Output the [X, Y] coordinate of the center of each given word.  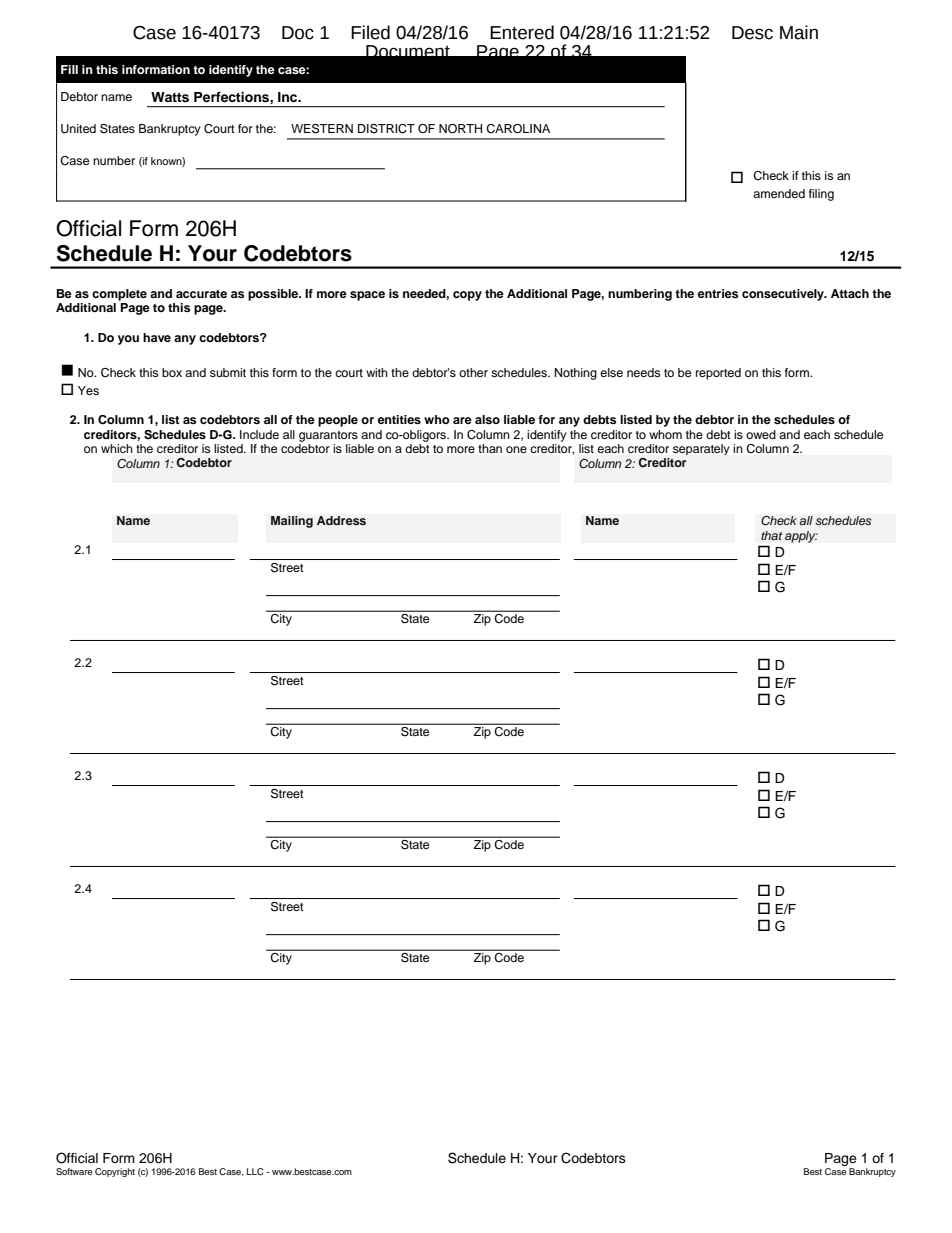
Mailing [292, 522]
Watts [170, 97]
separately [701, 449]
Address [341, 520]
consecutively [784, 295]
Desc [752, 33]
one [516, 449]
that [771, 535]
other [473, 372]
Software [74, 1171]
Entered [522, 32]
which [117, 448]
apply [801, 537]
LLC [255, 1171]
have [157, 337]
